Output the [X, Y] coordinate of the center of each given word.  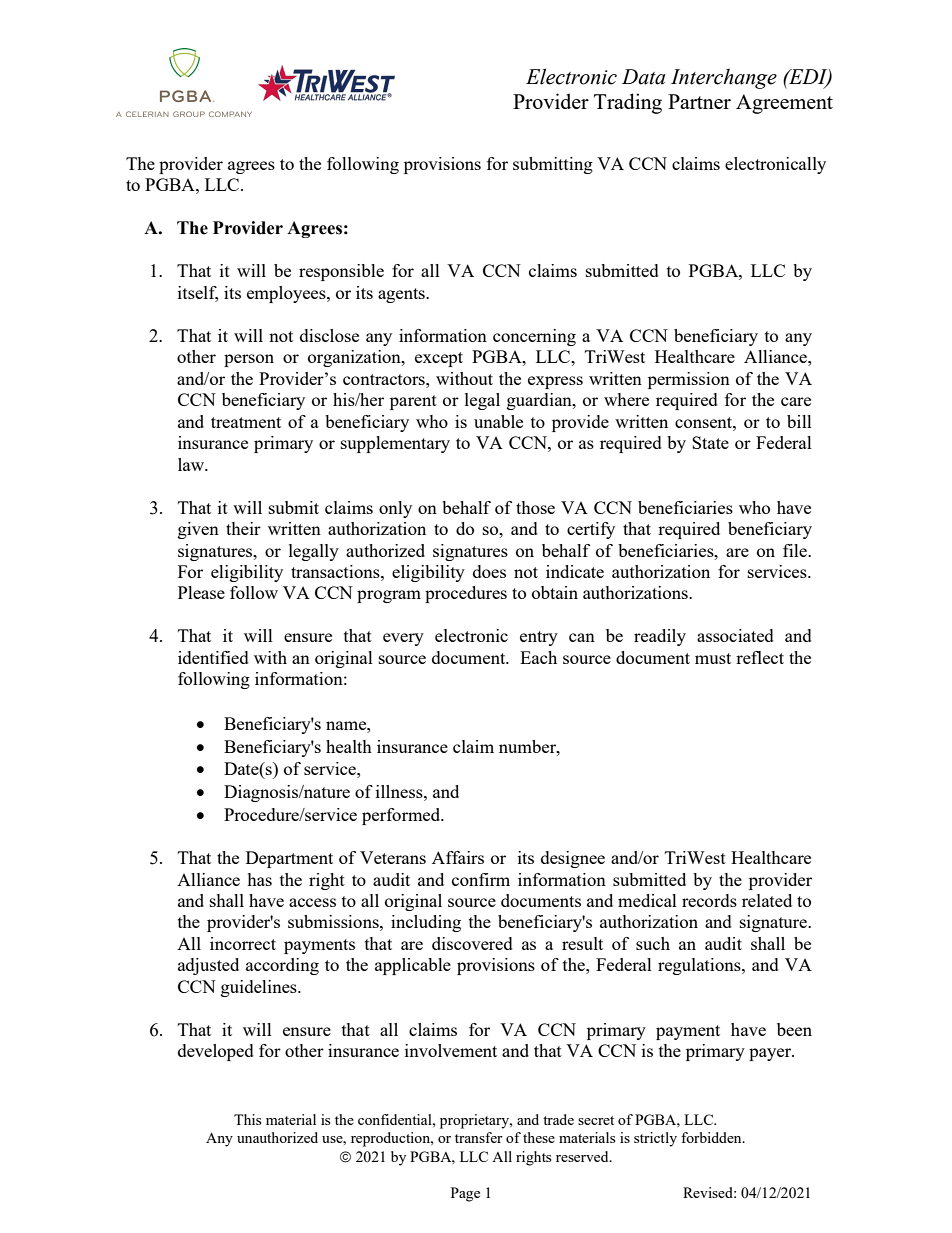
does [489, 571]
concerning [534, 337]
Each [538, 657]
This [247, 1119]
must [713, 658]
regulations [700, 966]
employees [287, 294]
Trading [628, 103]
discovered [472, 943]
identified [213, 657]
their [243, 528]
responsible [341, 272]
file [796, 550]
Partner [699, 101]
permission [689, 380]
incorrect [243, 943]
